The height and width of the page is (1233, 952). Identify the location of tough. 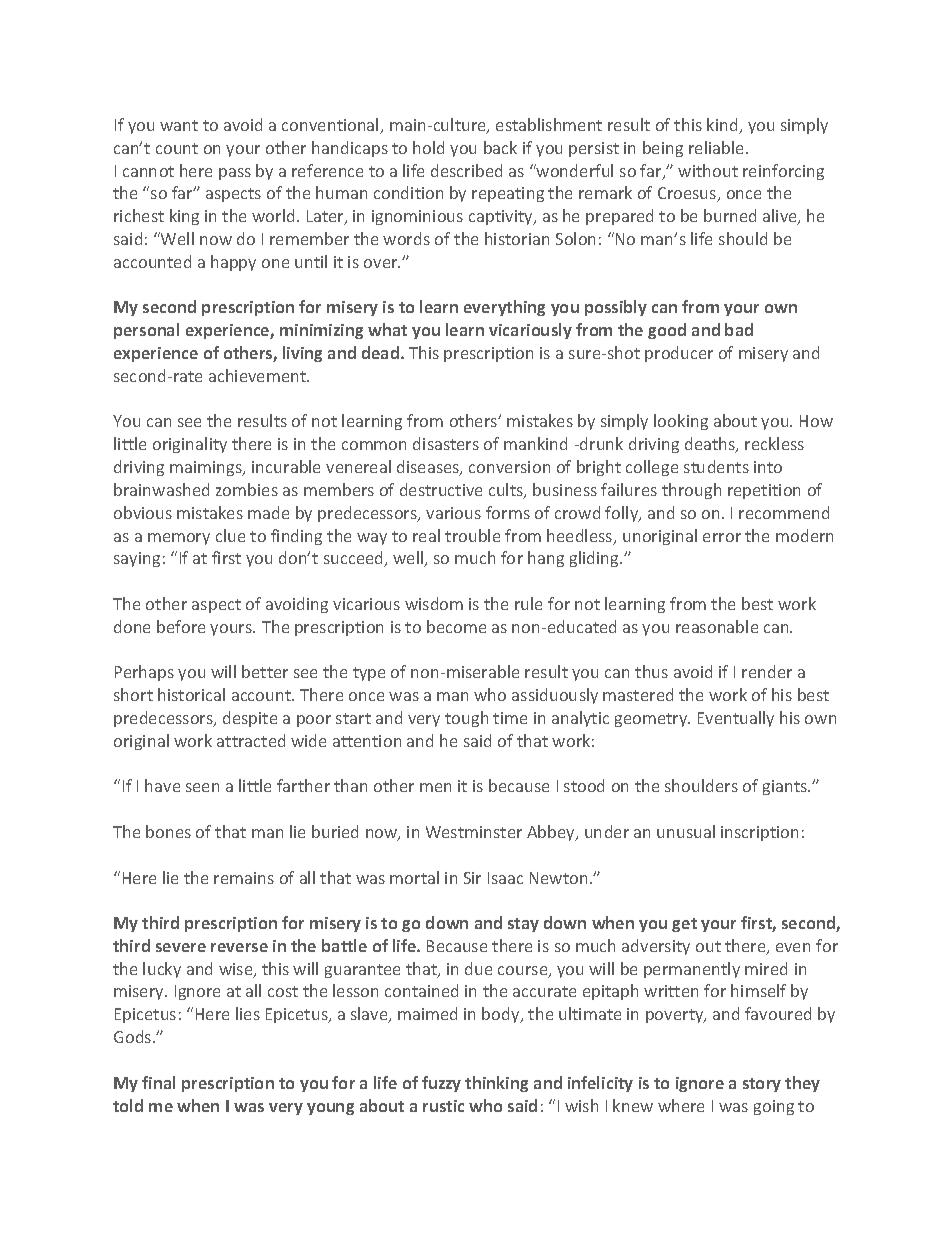
(466, 719).
